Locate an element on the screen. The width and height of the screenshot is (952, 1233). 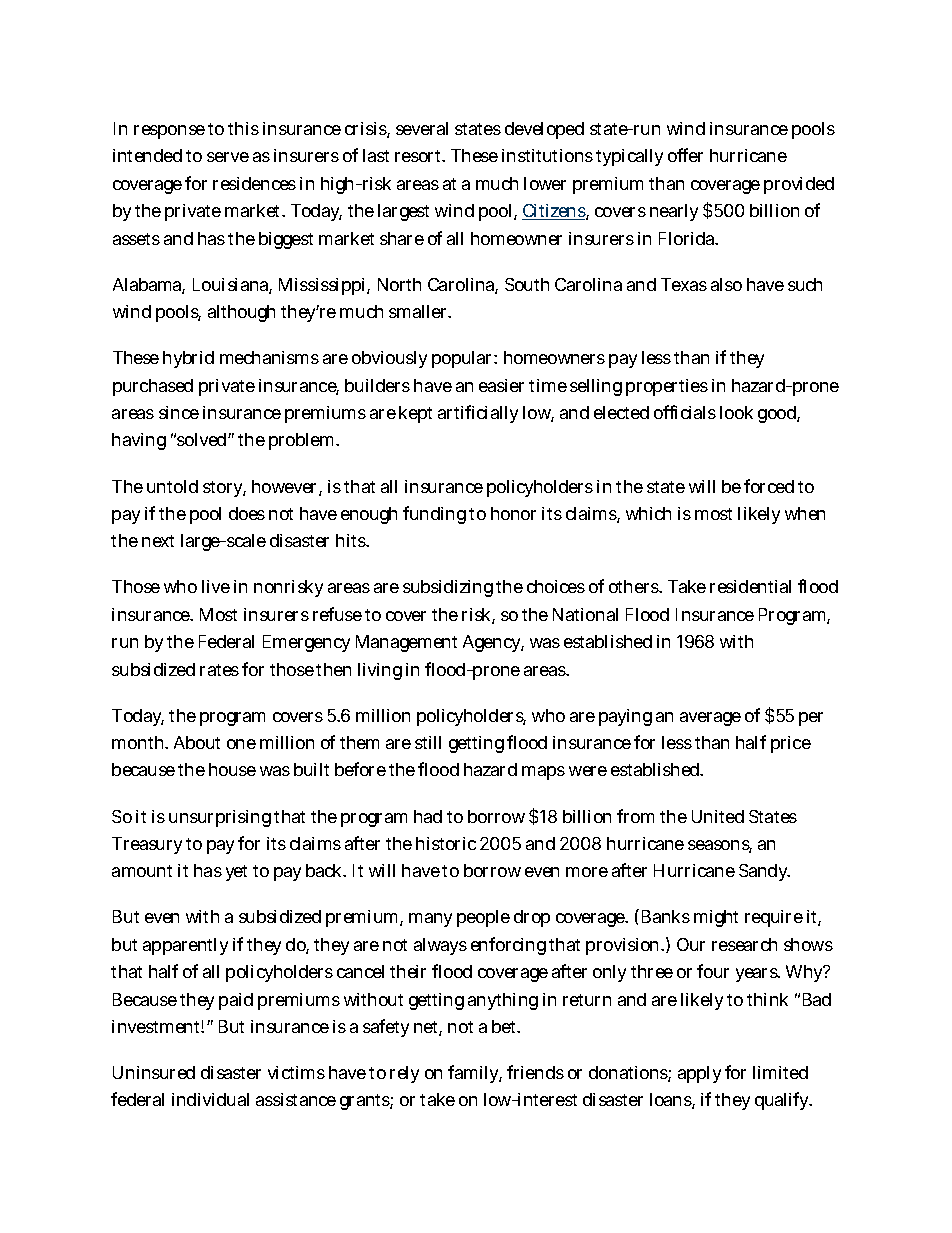
United is located at coordinates (718, 816).
